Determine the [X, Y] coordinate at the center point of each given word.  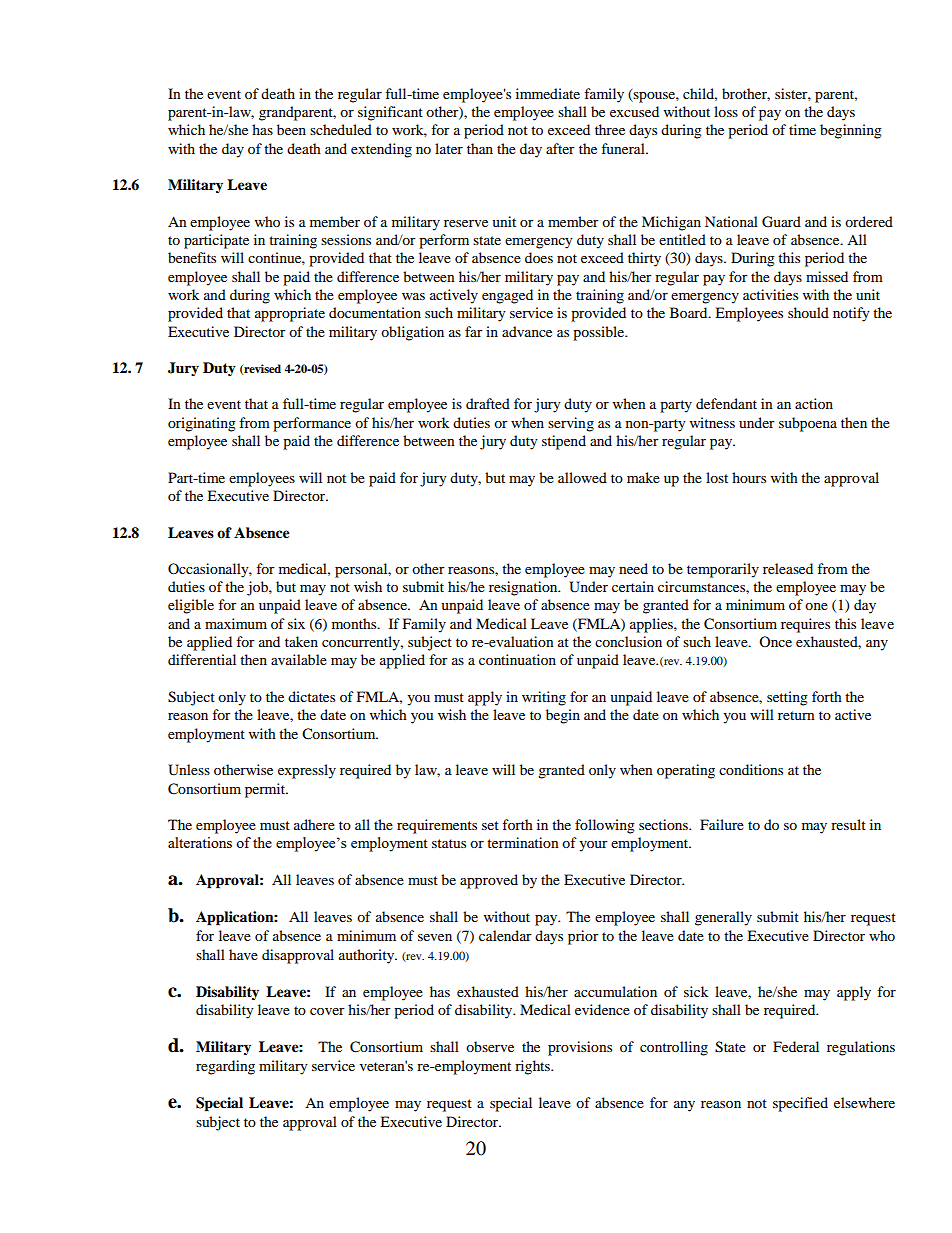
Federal [796, 1046]
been [291, 129]
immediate [548, 93]
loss [726, 111]
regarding [225, 1067]
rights [533, 1067]
